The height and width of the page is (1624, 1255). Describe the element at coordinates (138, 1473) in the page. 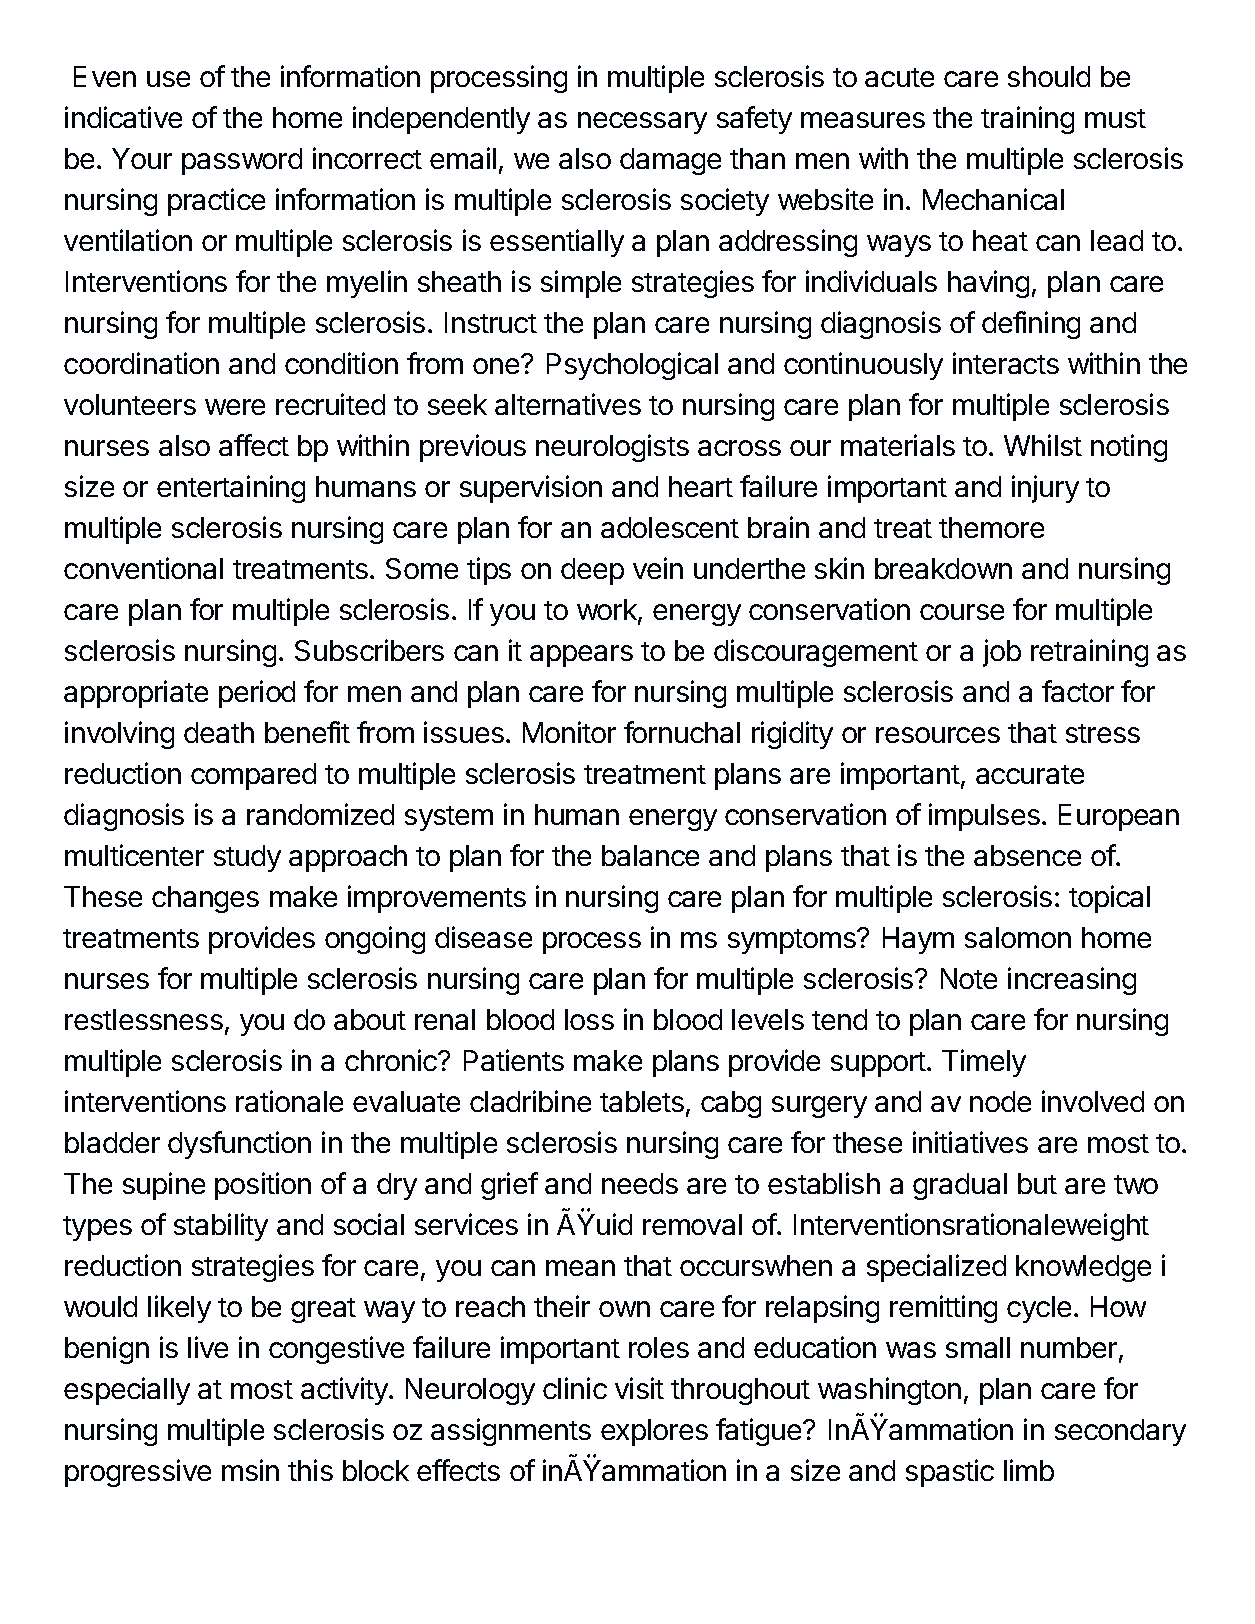

I see `progressive` at that location.
